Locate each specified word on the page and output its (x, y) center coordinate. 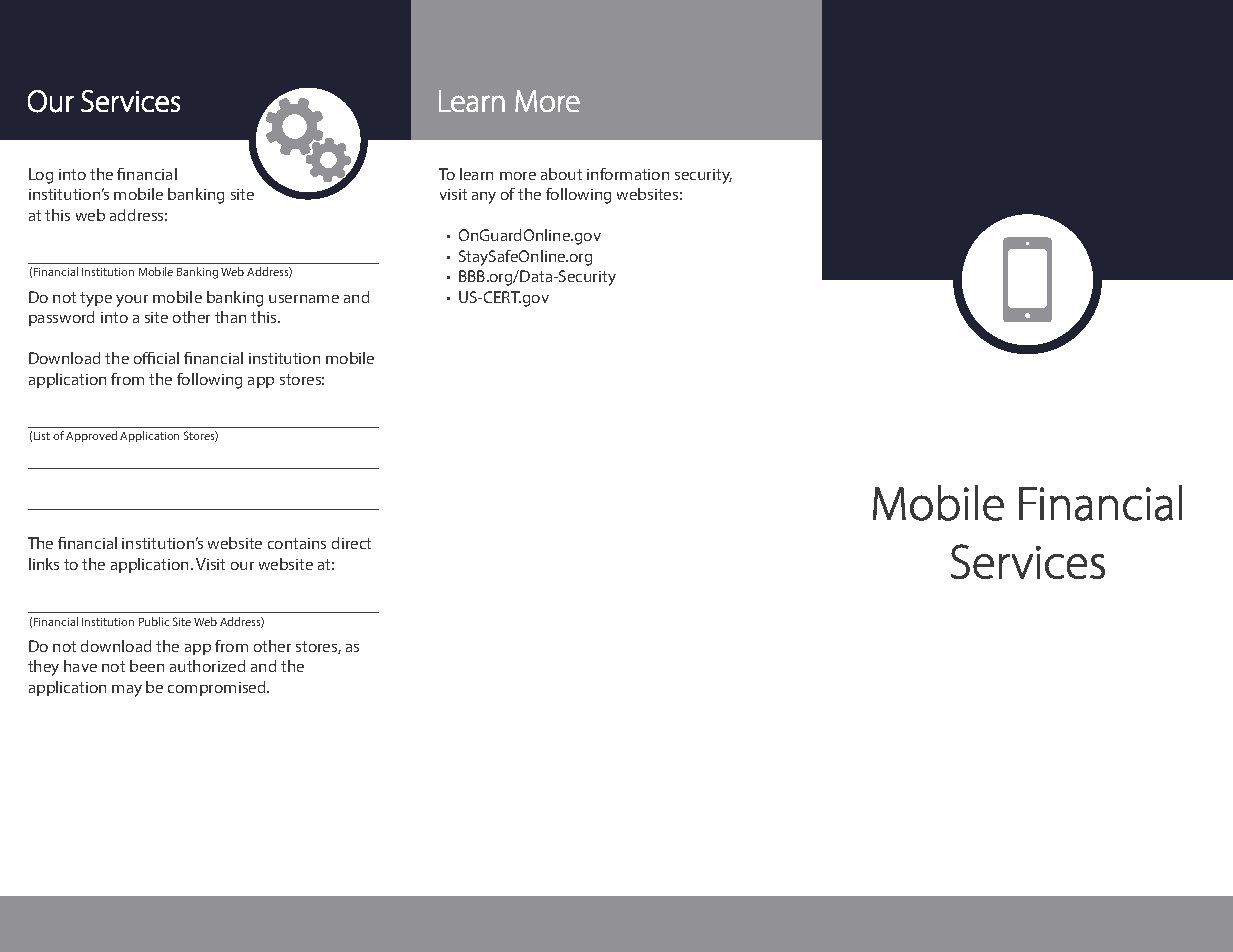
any (484, 198)
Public (154, 621)
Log (41, 176)
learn (476, 174)
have (80, 666)
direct (351, 543)
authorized (207, 666)
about (561, 174)
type (96, 299)
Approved (91, 436)
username (304, 299)
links (44, 564)
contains (297, 543)
